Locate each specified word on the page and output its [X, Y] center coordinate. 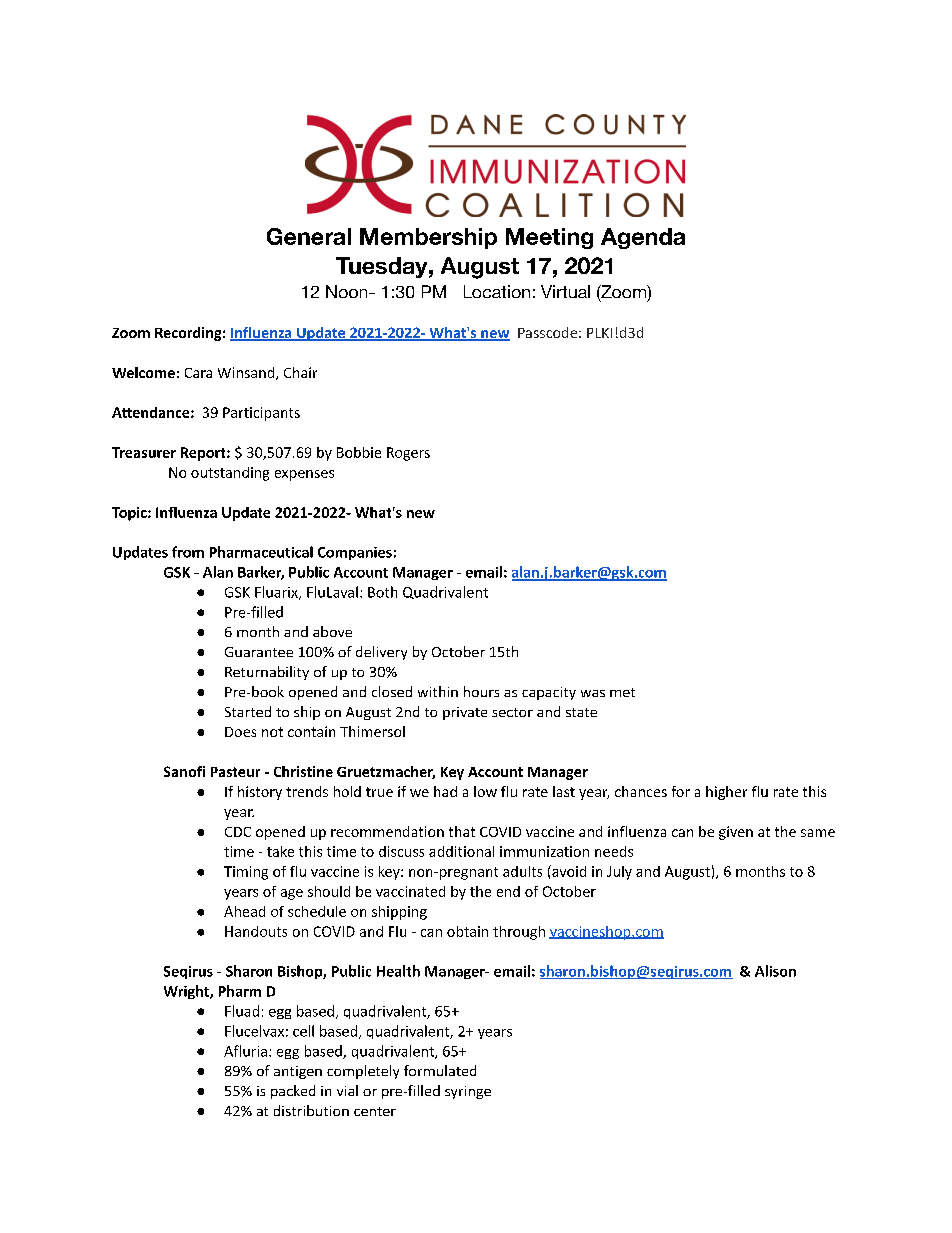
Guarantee [259, 652]
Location [497, 291]
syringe [468, 1092]
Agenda [643, 238]
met [622, 692]
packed [293, 1092]
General [309, 236]
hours [481, 691]
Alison [775, 971]
